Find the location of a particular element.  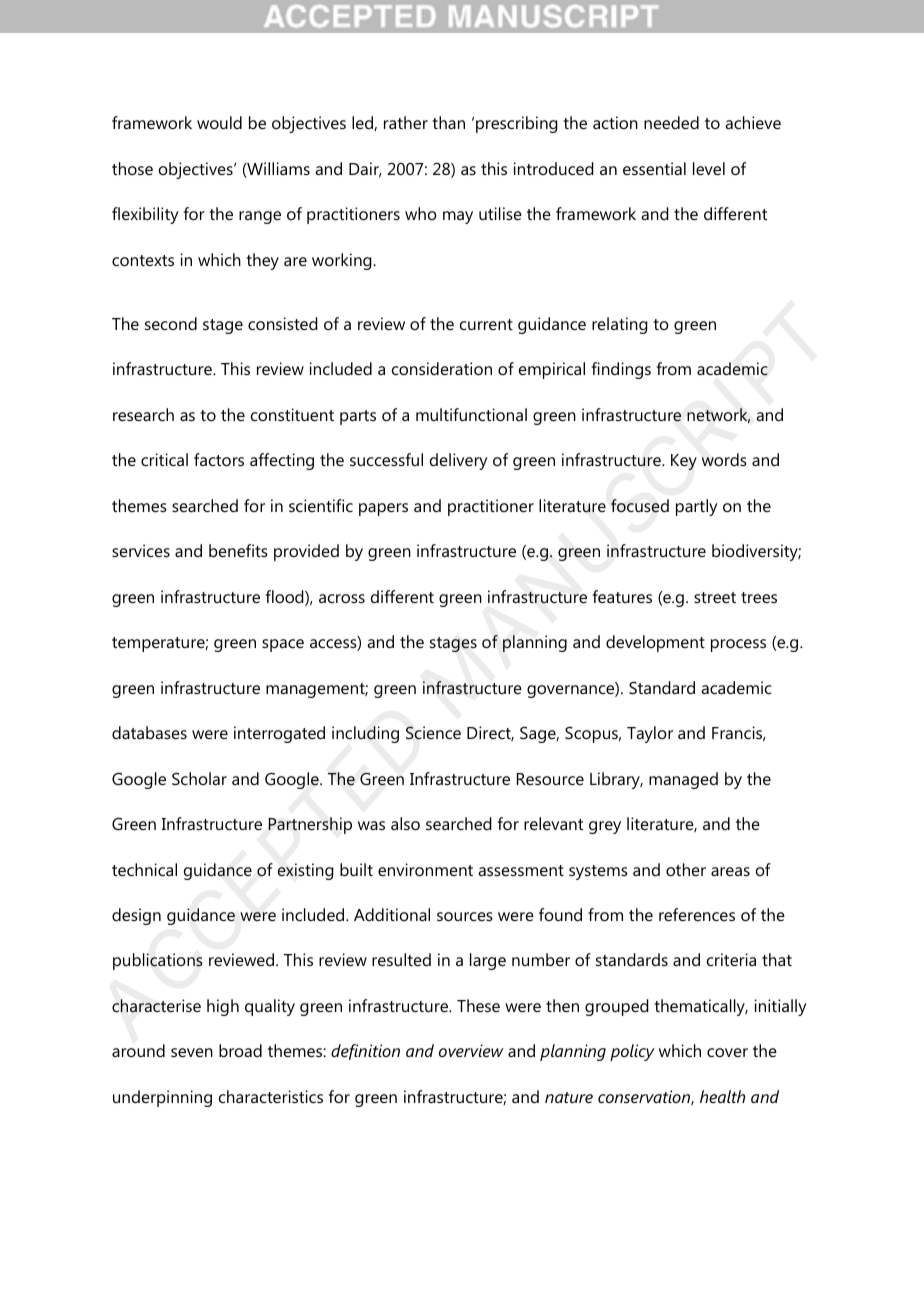

would is located at coordinates (219, 122).
